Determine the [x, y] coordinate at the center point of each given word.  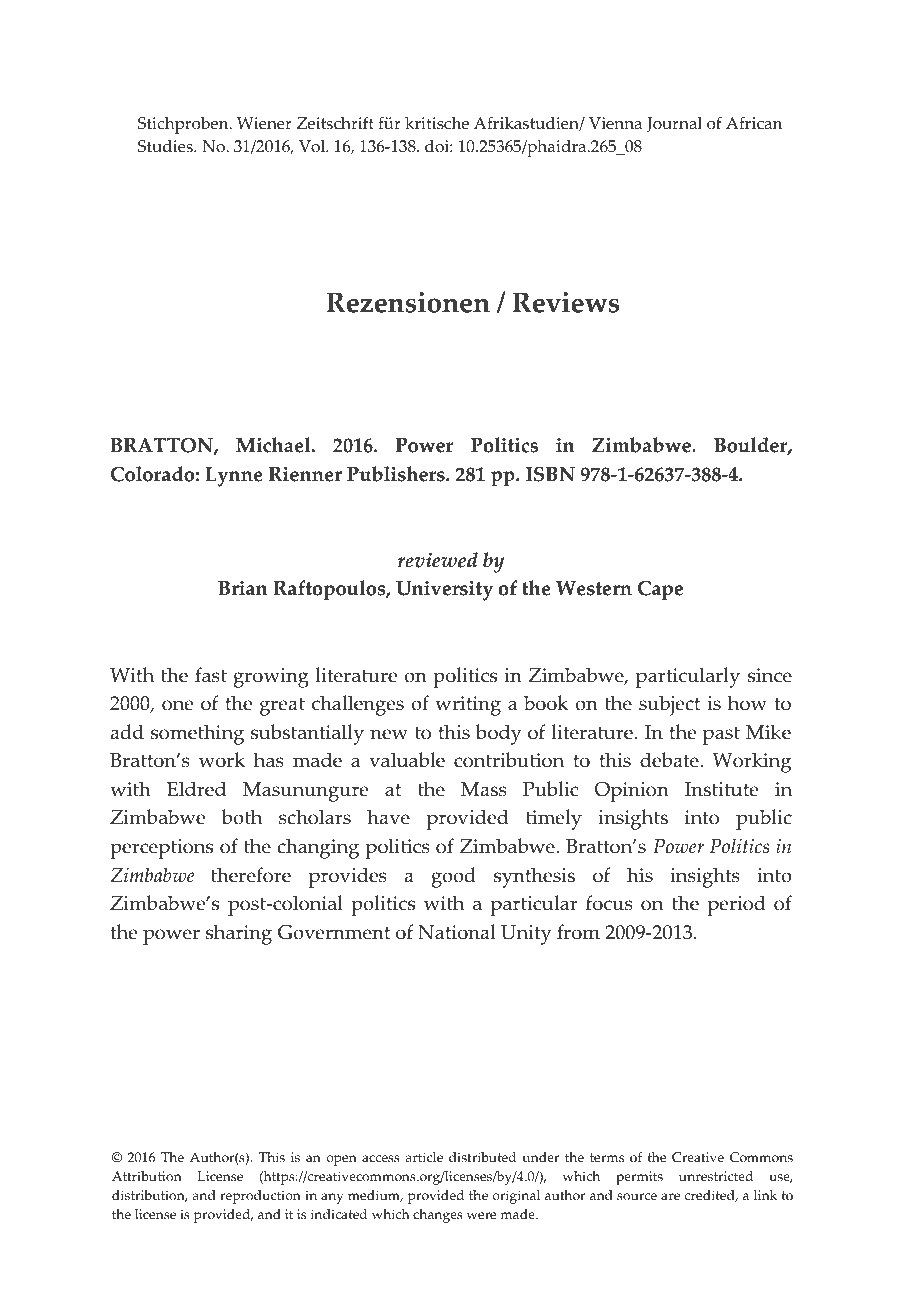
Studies [166, 146]
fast [211, 675]
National [457, 932]
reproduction [260, 1197]
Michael [274, 445]
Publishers [397, 474]
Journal [674, 125]
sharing [239, 934]
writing [468, 706]
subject [669, 705]
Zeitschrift [335, 123]
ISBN [550, 474]
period [736, 905]
